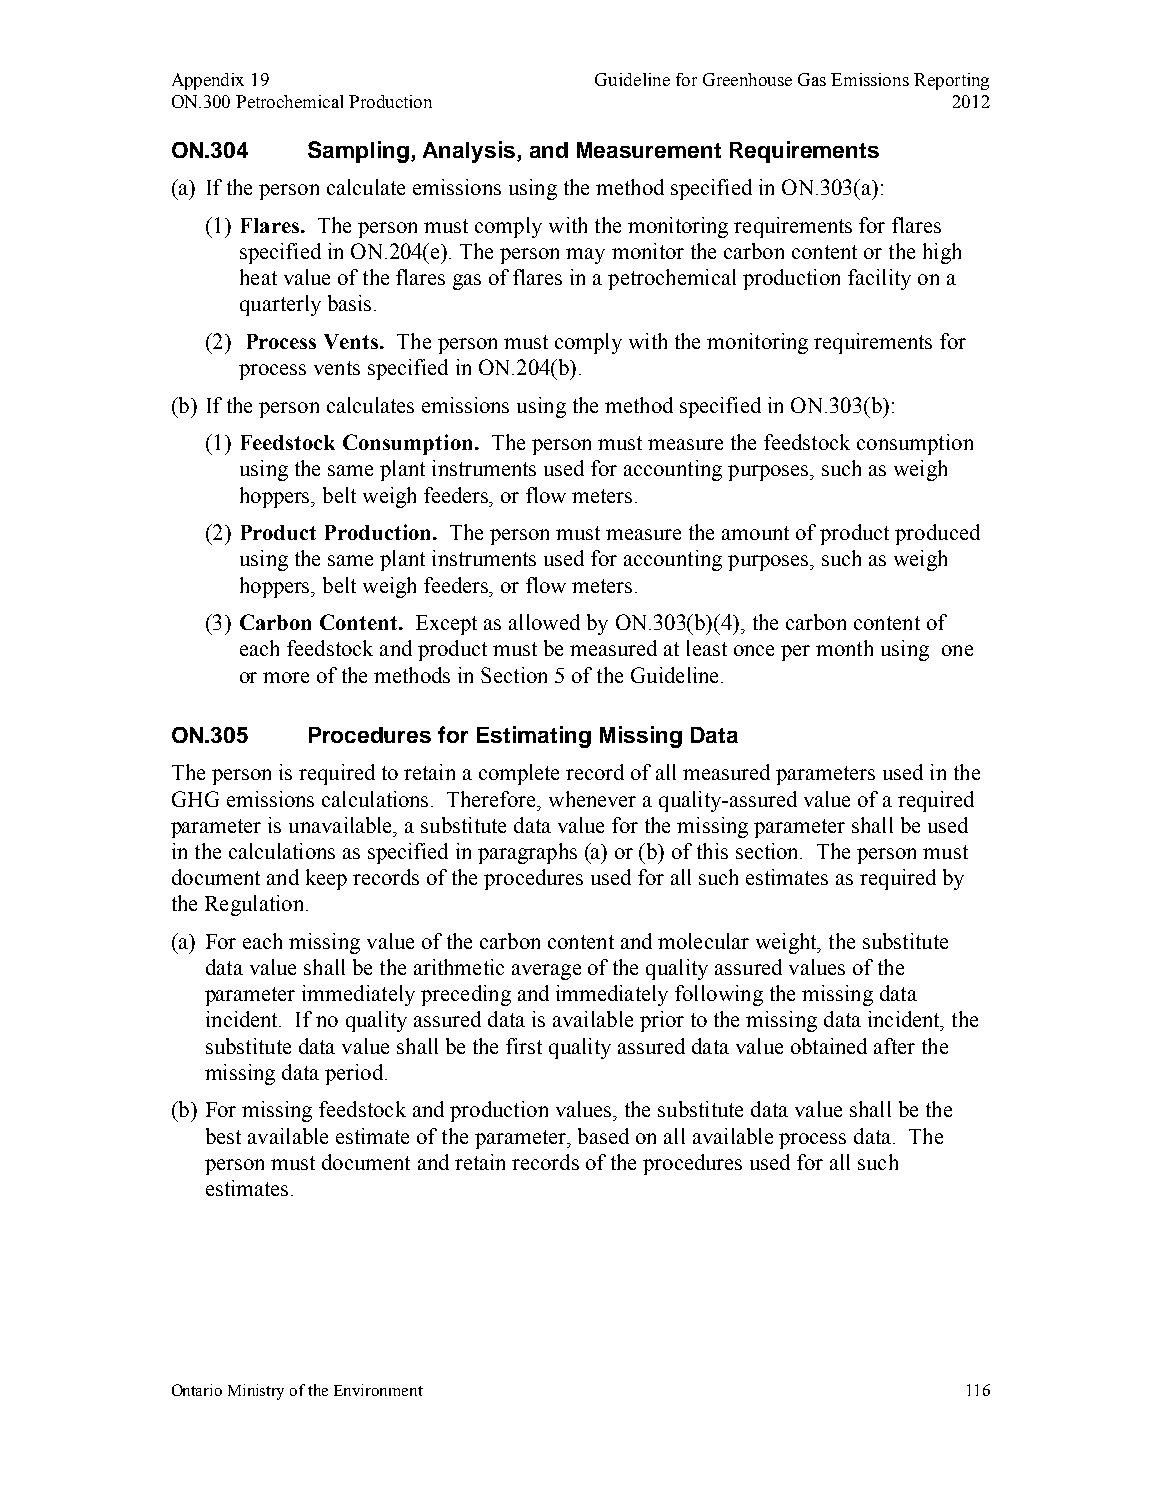 Image resolution: width=1161 pixels, height=1503 pixels. Describe the element at coordinates (358, 152) in the screenshot. I see `Sampling` at that location.
